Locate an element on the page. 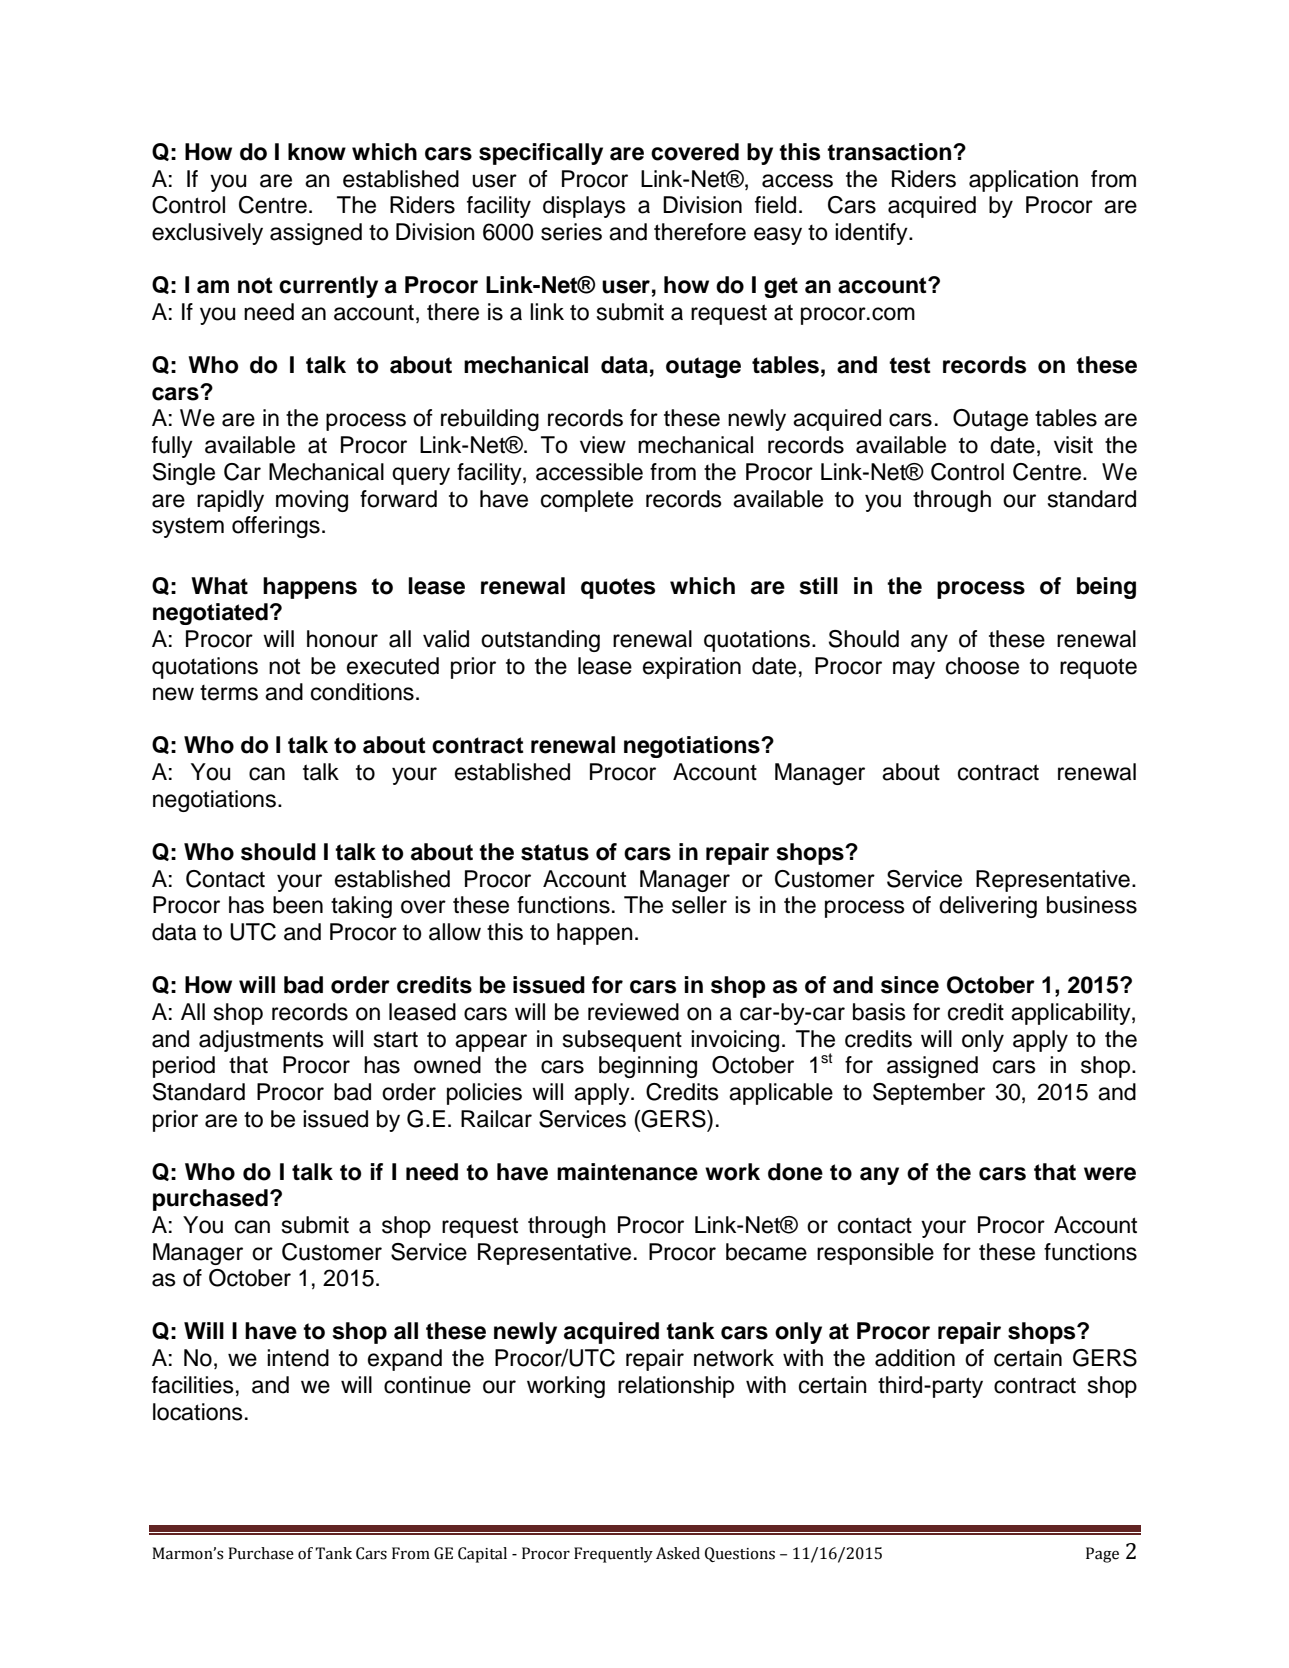  displays is located at coordinates (584, 207).
